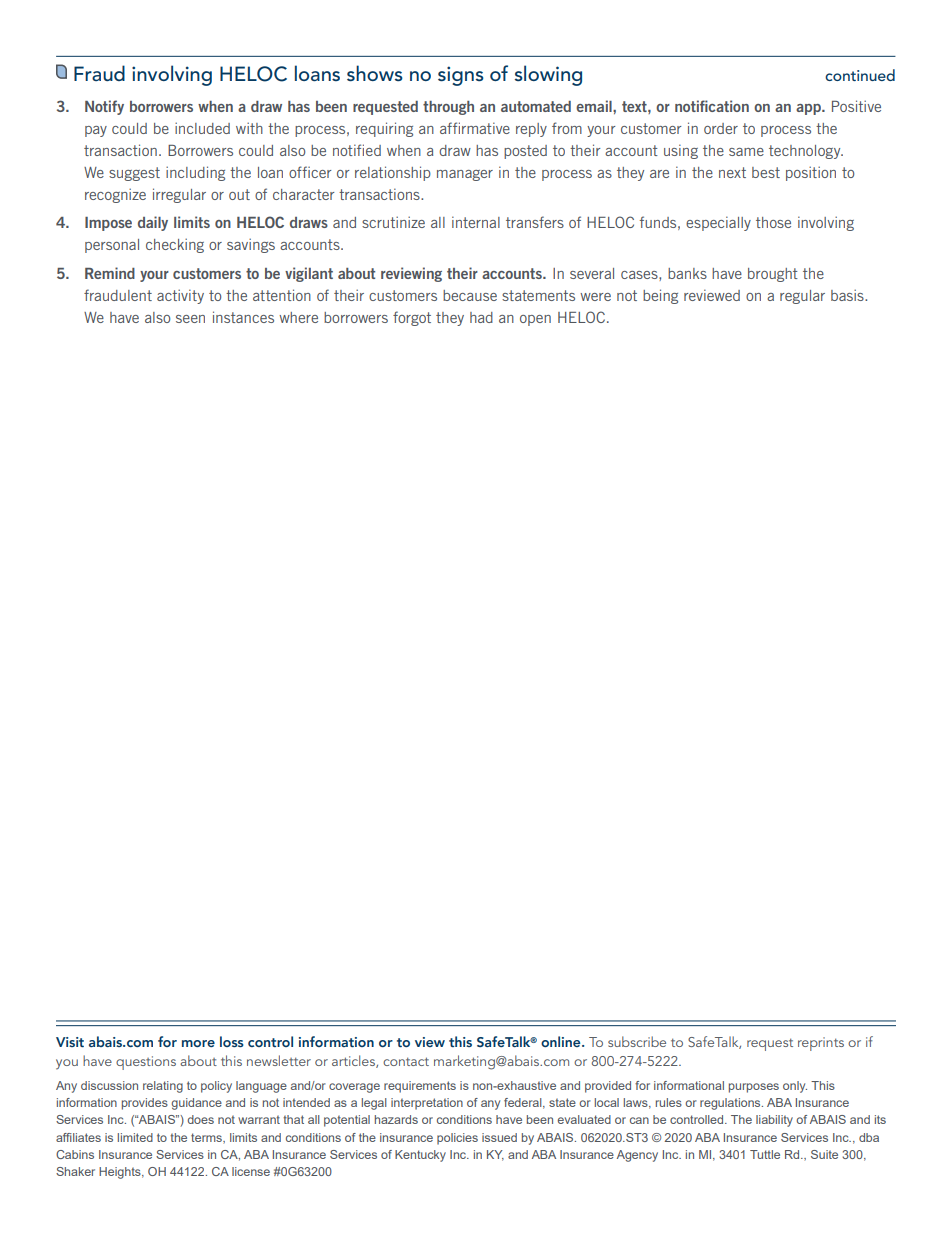 This page has width=952, height=1233. Describe the element at coordinates (448, 108) in the page. I see `through` at that location.
